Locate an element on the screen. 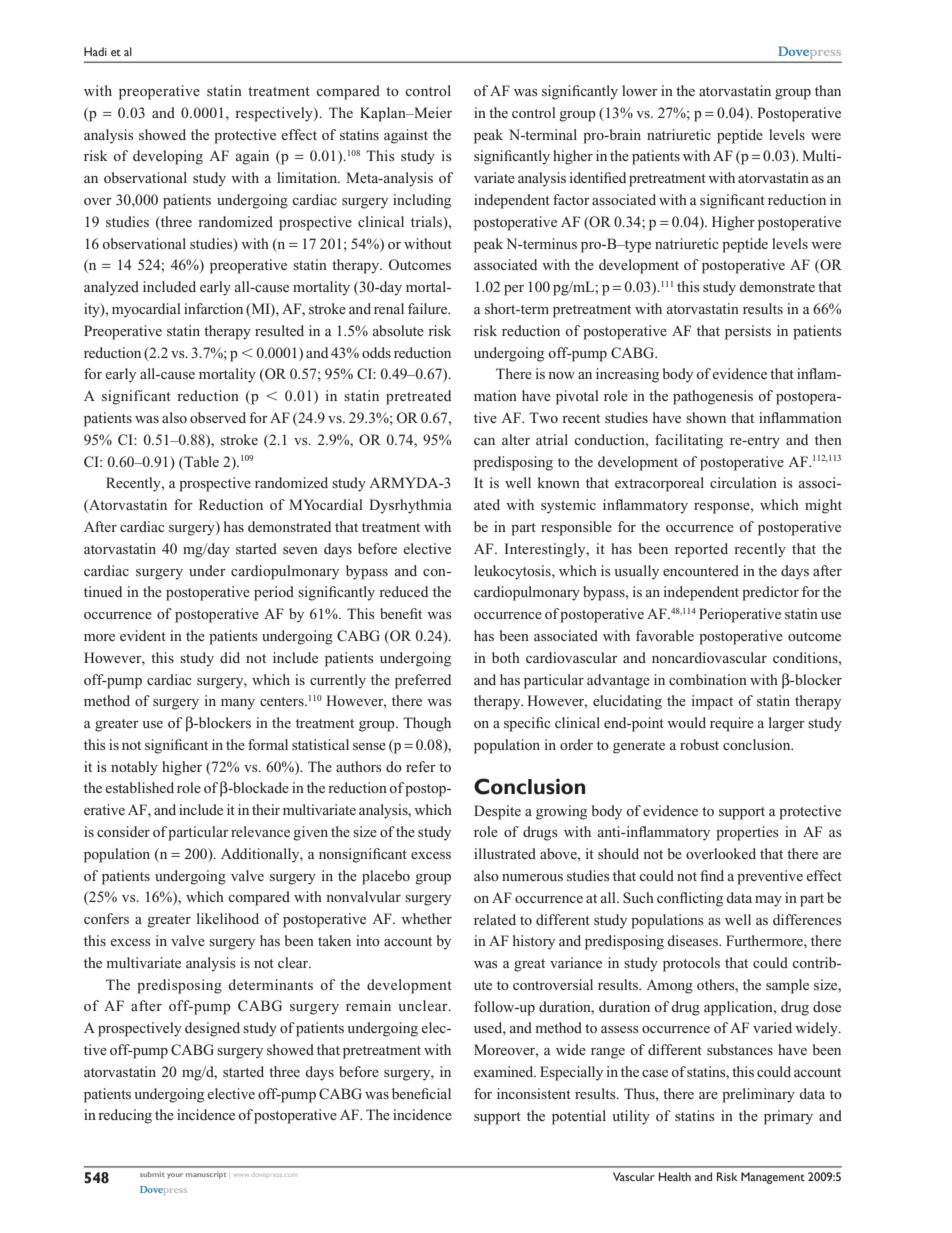 Image resolution: width=952 pixels, height=1233 pixels. persists is located at coordinates (748, 332).
